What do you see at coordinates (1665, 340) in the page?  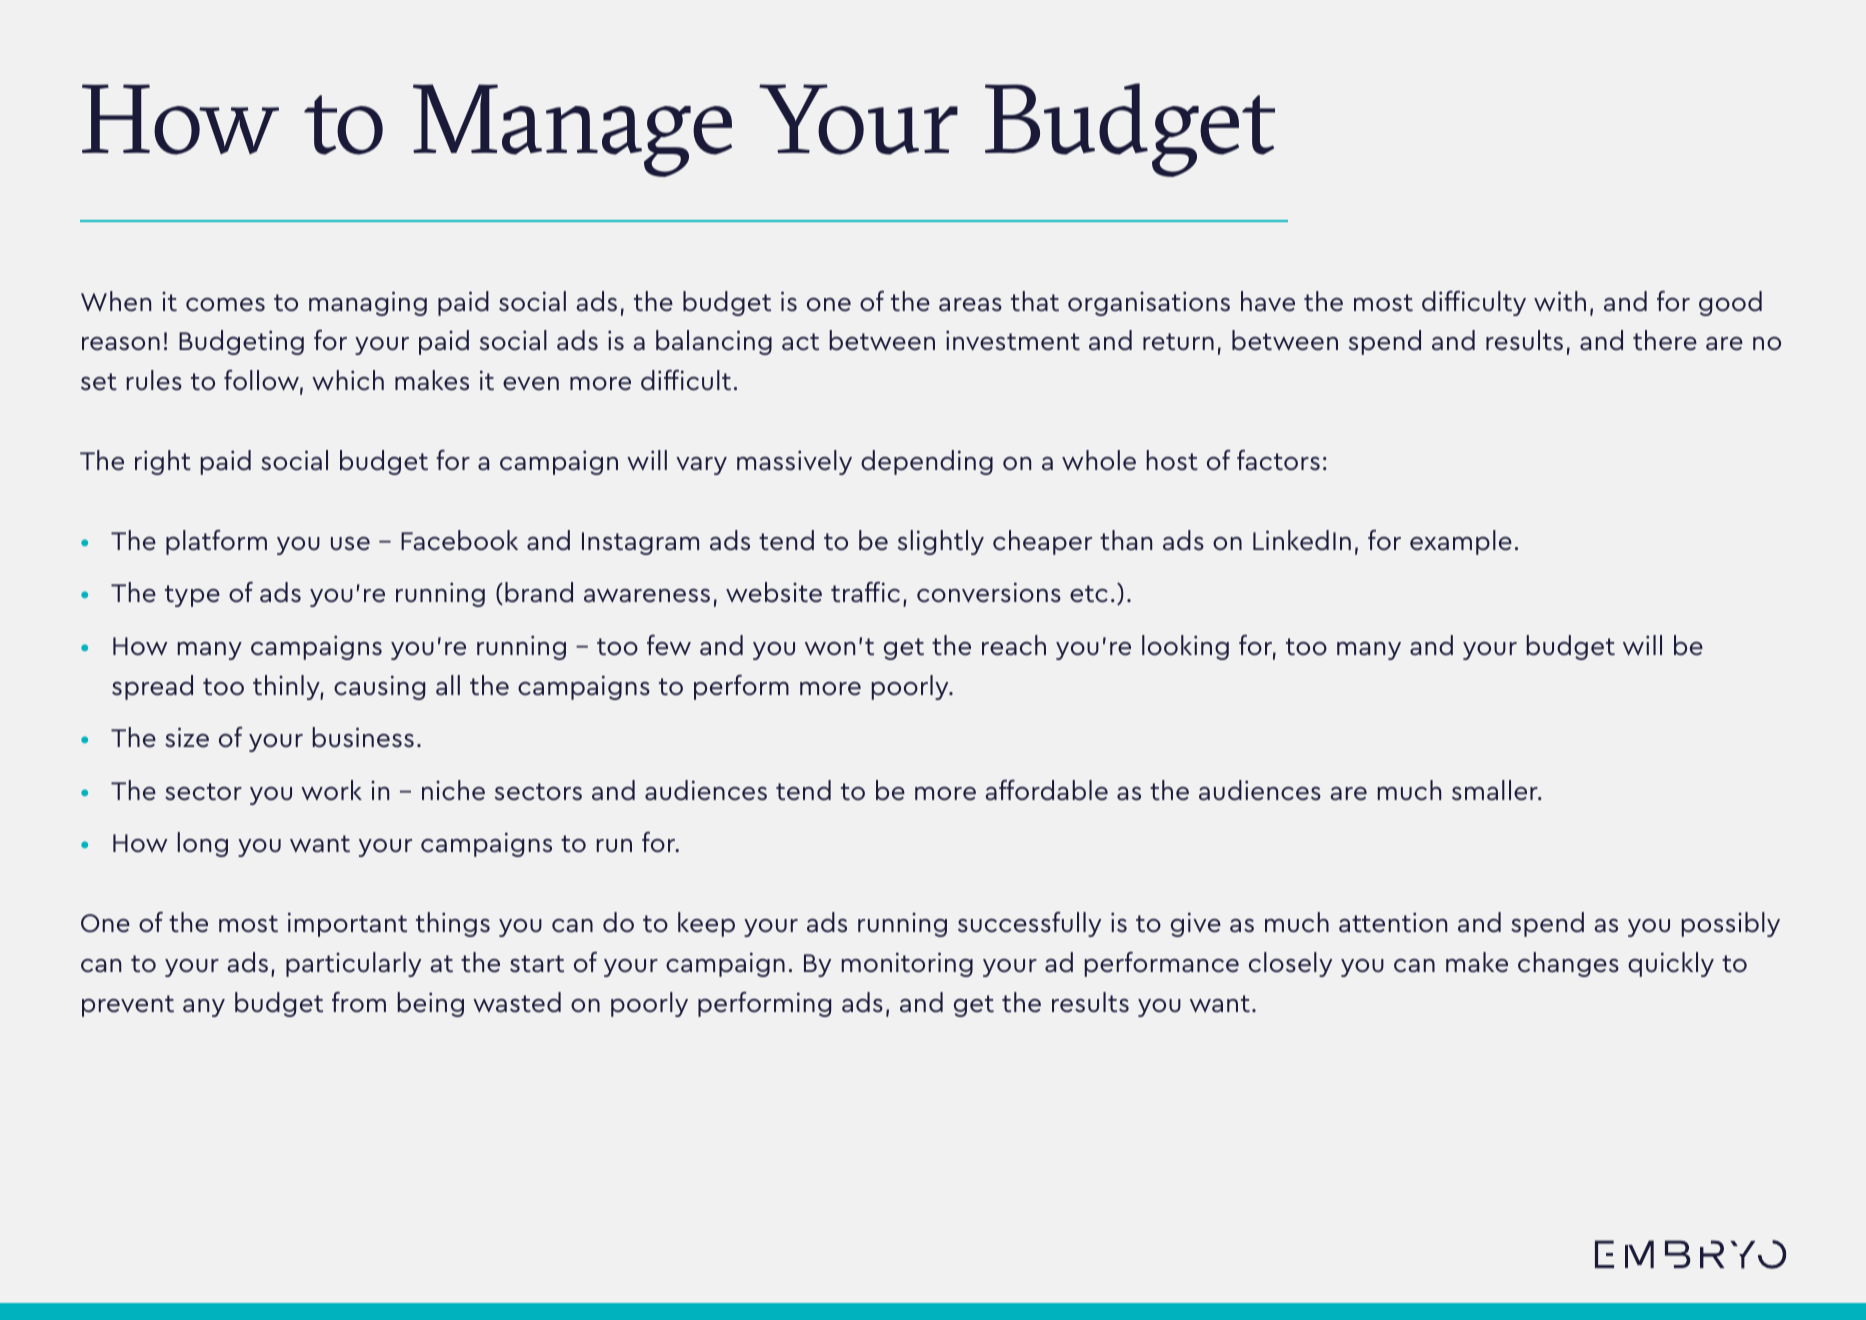 I see `there` at bounding box center [1665, 340].
